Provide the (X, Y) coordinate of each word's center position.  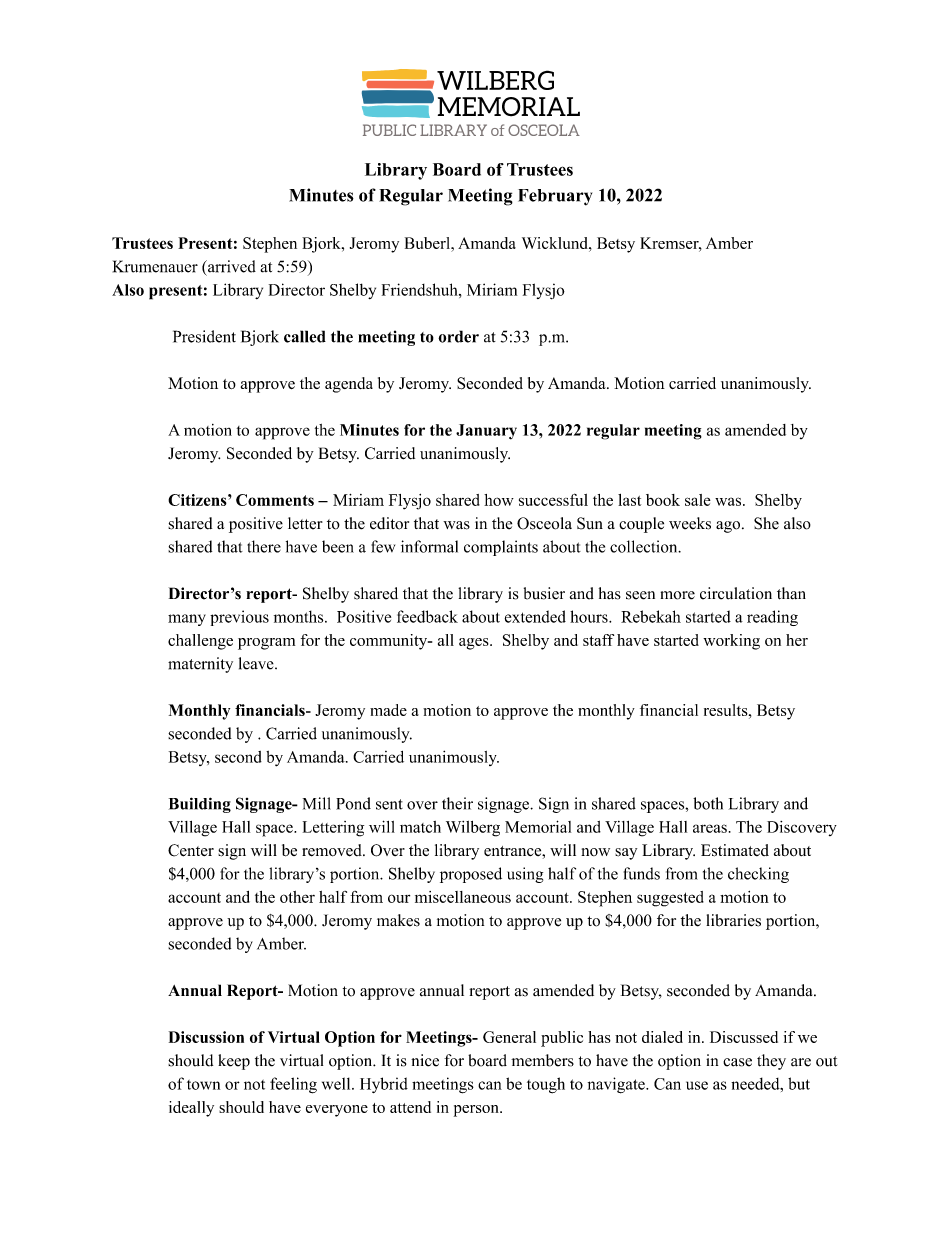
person (477, 1111)
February (555, 197)
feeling (293, 1085)
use (697, 1085)
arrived (231, 266)
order (458, 336)
